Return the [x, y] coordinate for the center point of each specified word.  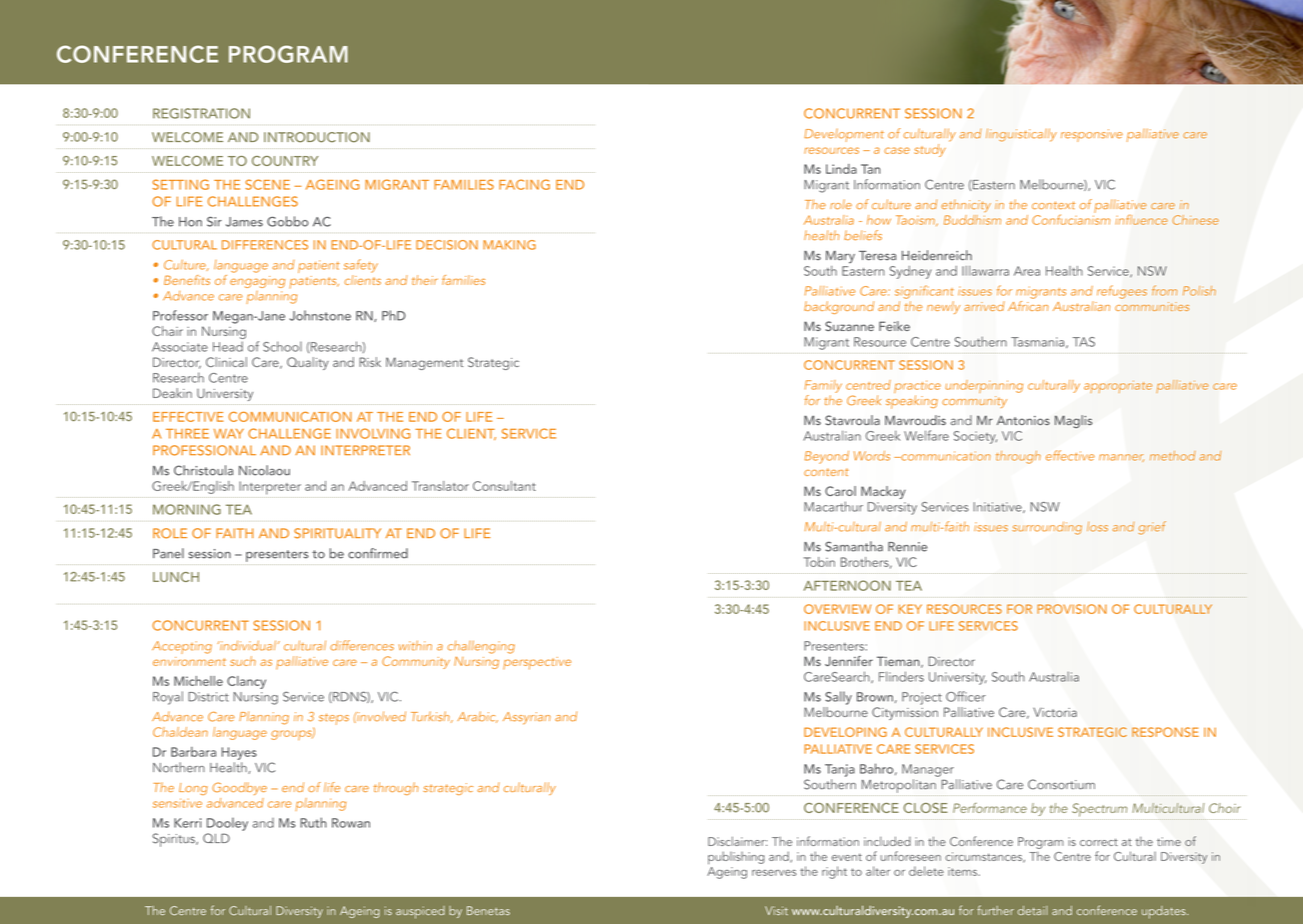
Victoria [1055, 712]
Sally [838, 698]
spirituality [337, 533]
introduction [317, 137]
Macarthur [833, 506]
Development [844, 135]
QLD [216, 838]
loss [1097, 527]
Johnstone [320, 315]
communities [1152, 306]
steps [334, 719]
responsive [1092, 135]
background [839, 307]
